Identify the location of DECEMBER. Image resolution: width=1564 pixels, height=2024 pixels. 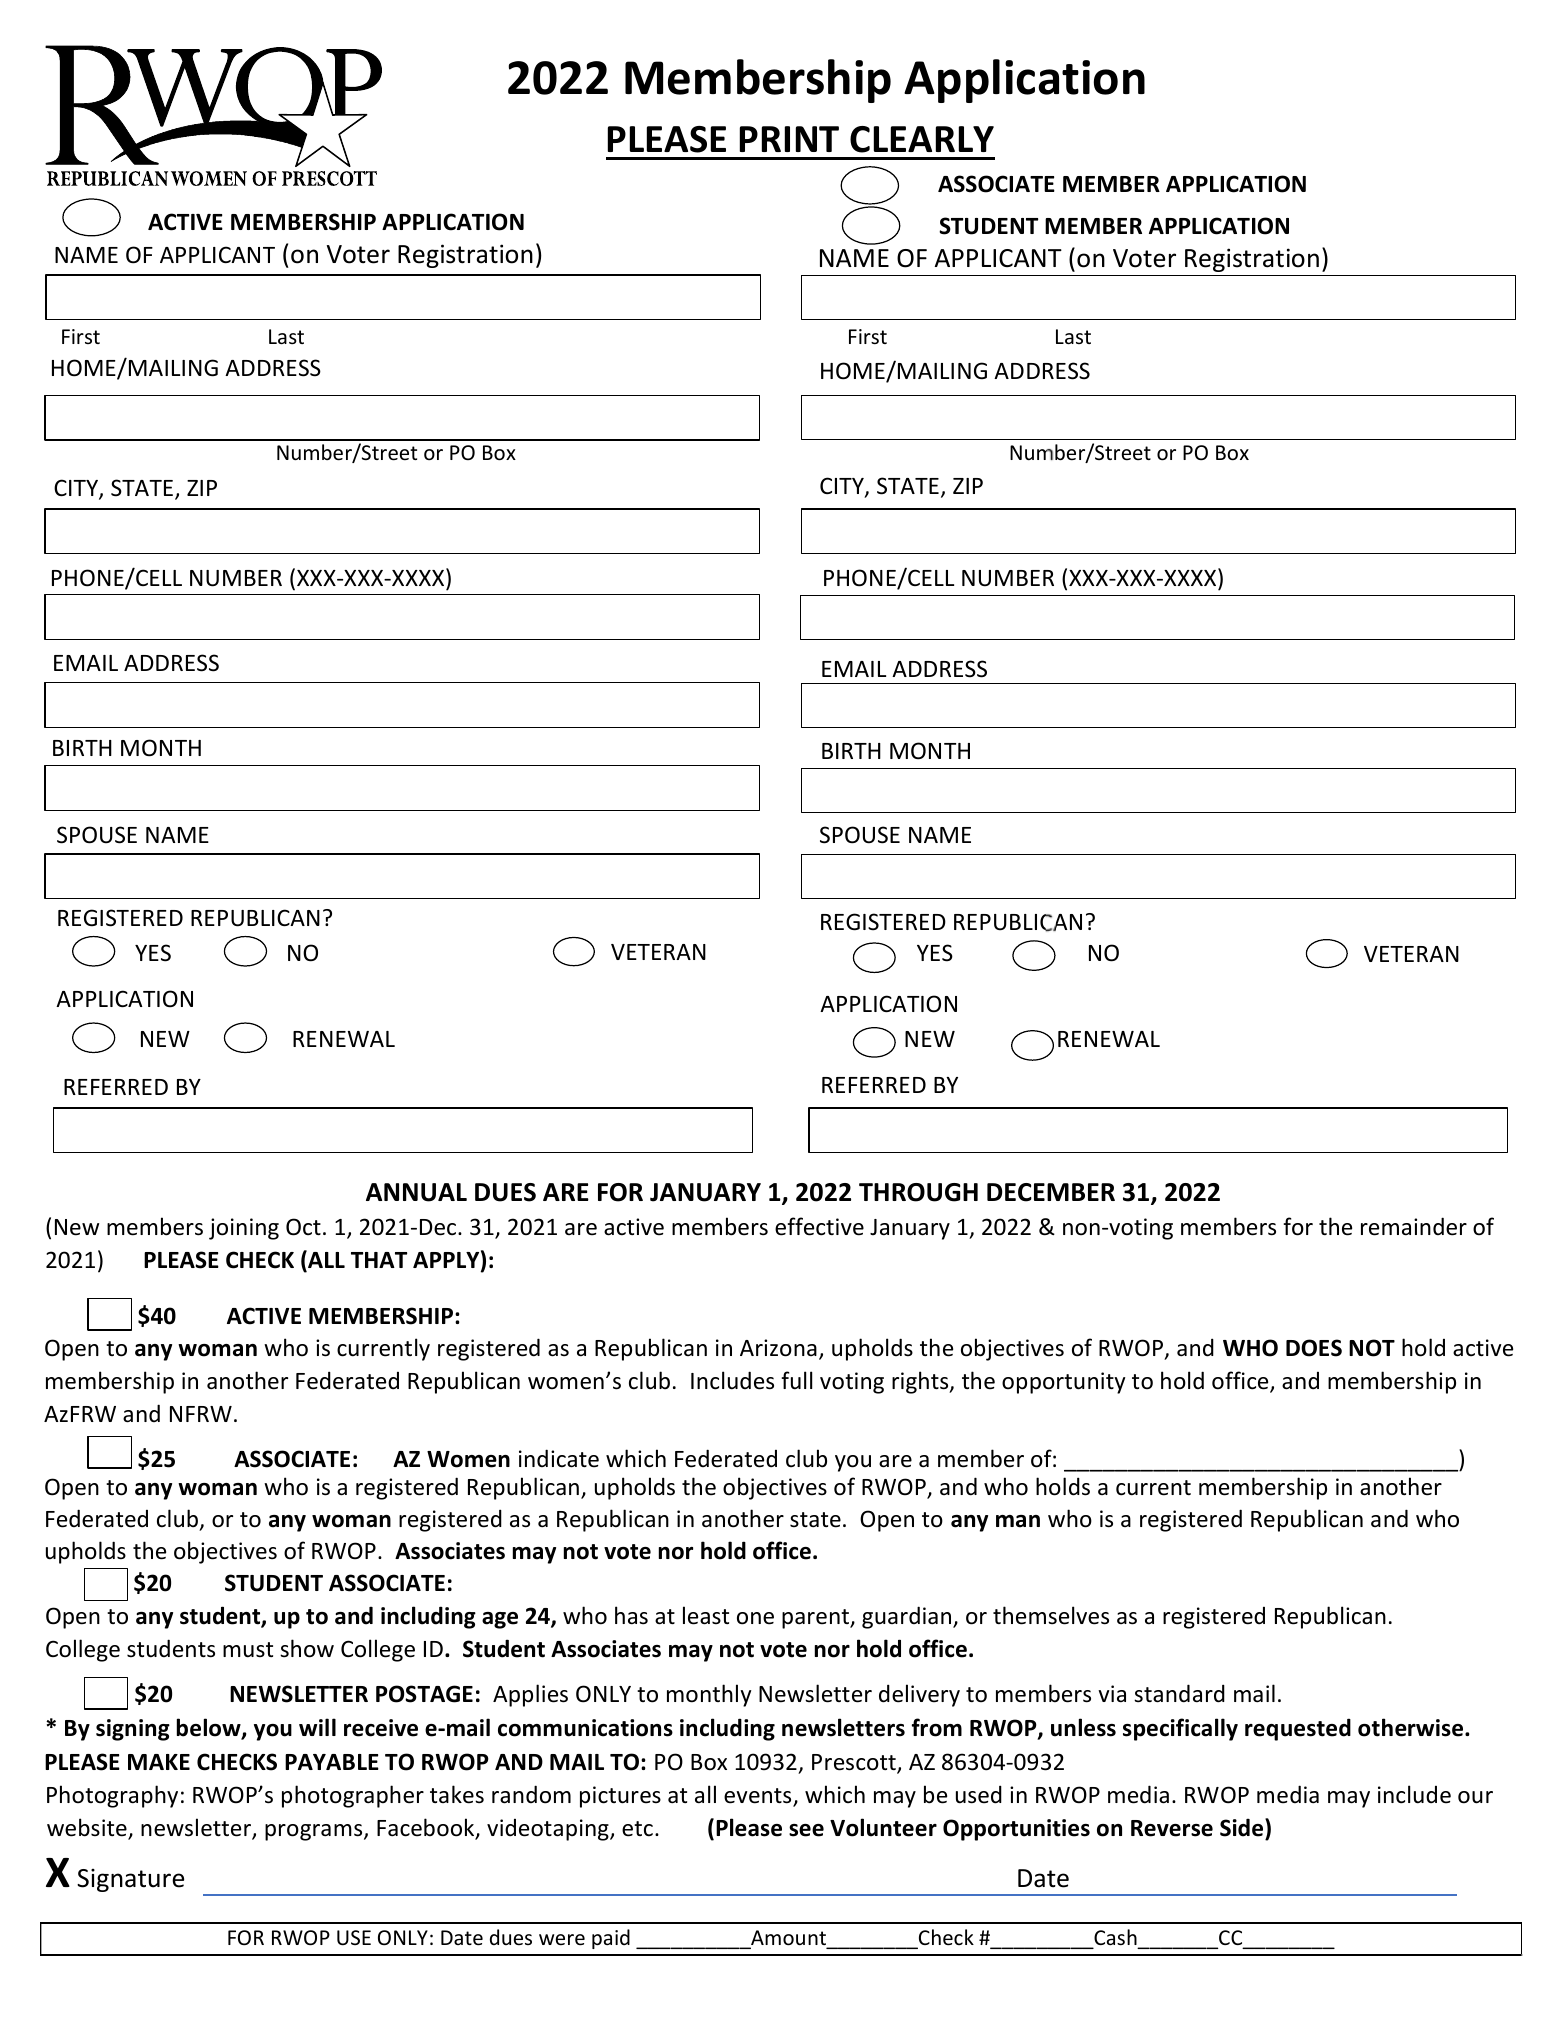
(1051, 1192).
